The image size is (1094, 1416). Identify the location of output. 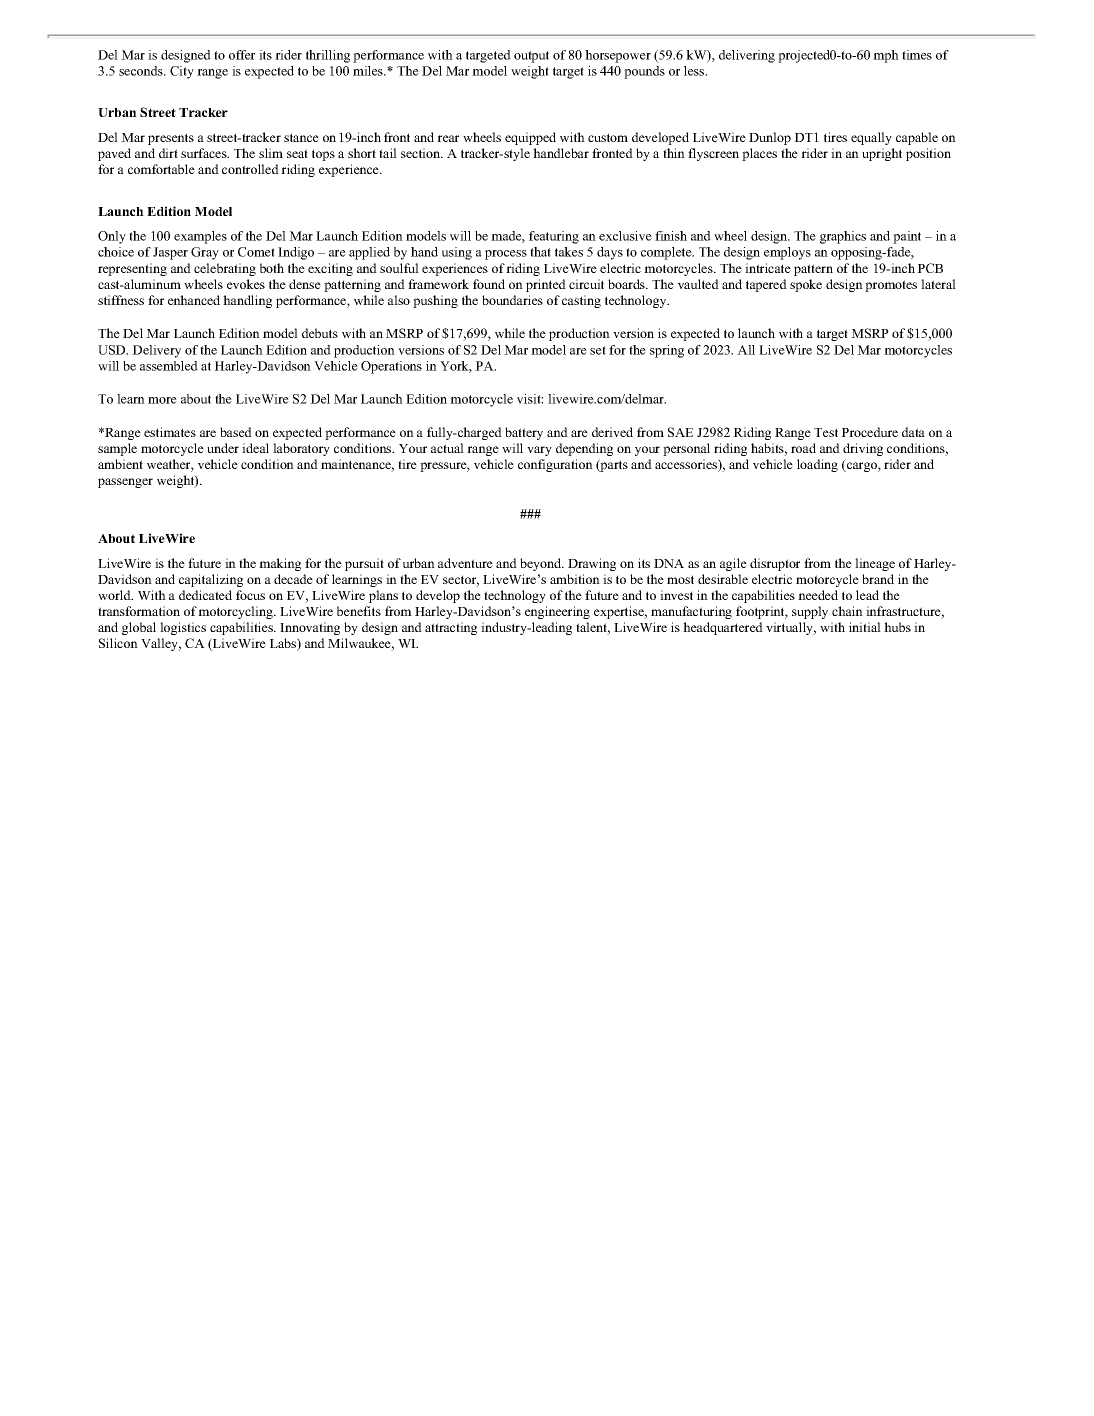
(531, 57).
